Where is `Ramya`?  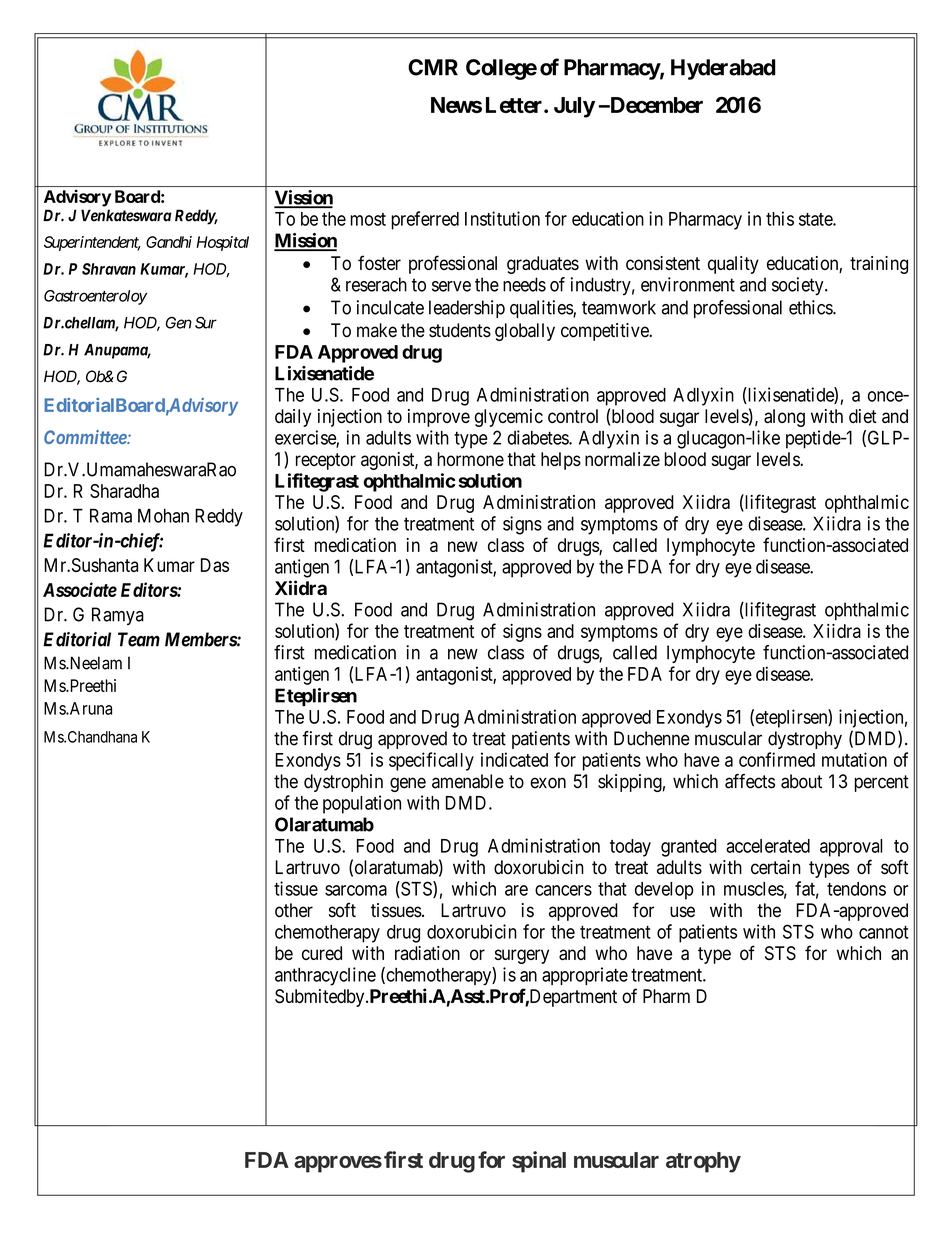 Ramya is located at coordinates (118, 616).
